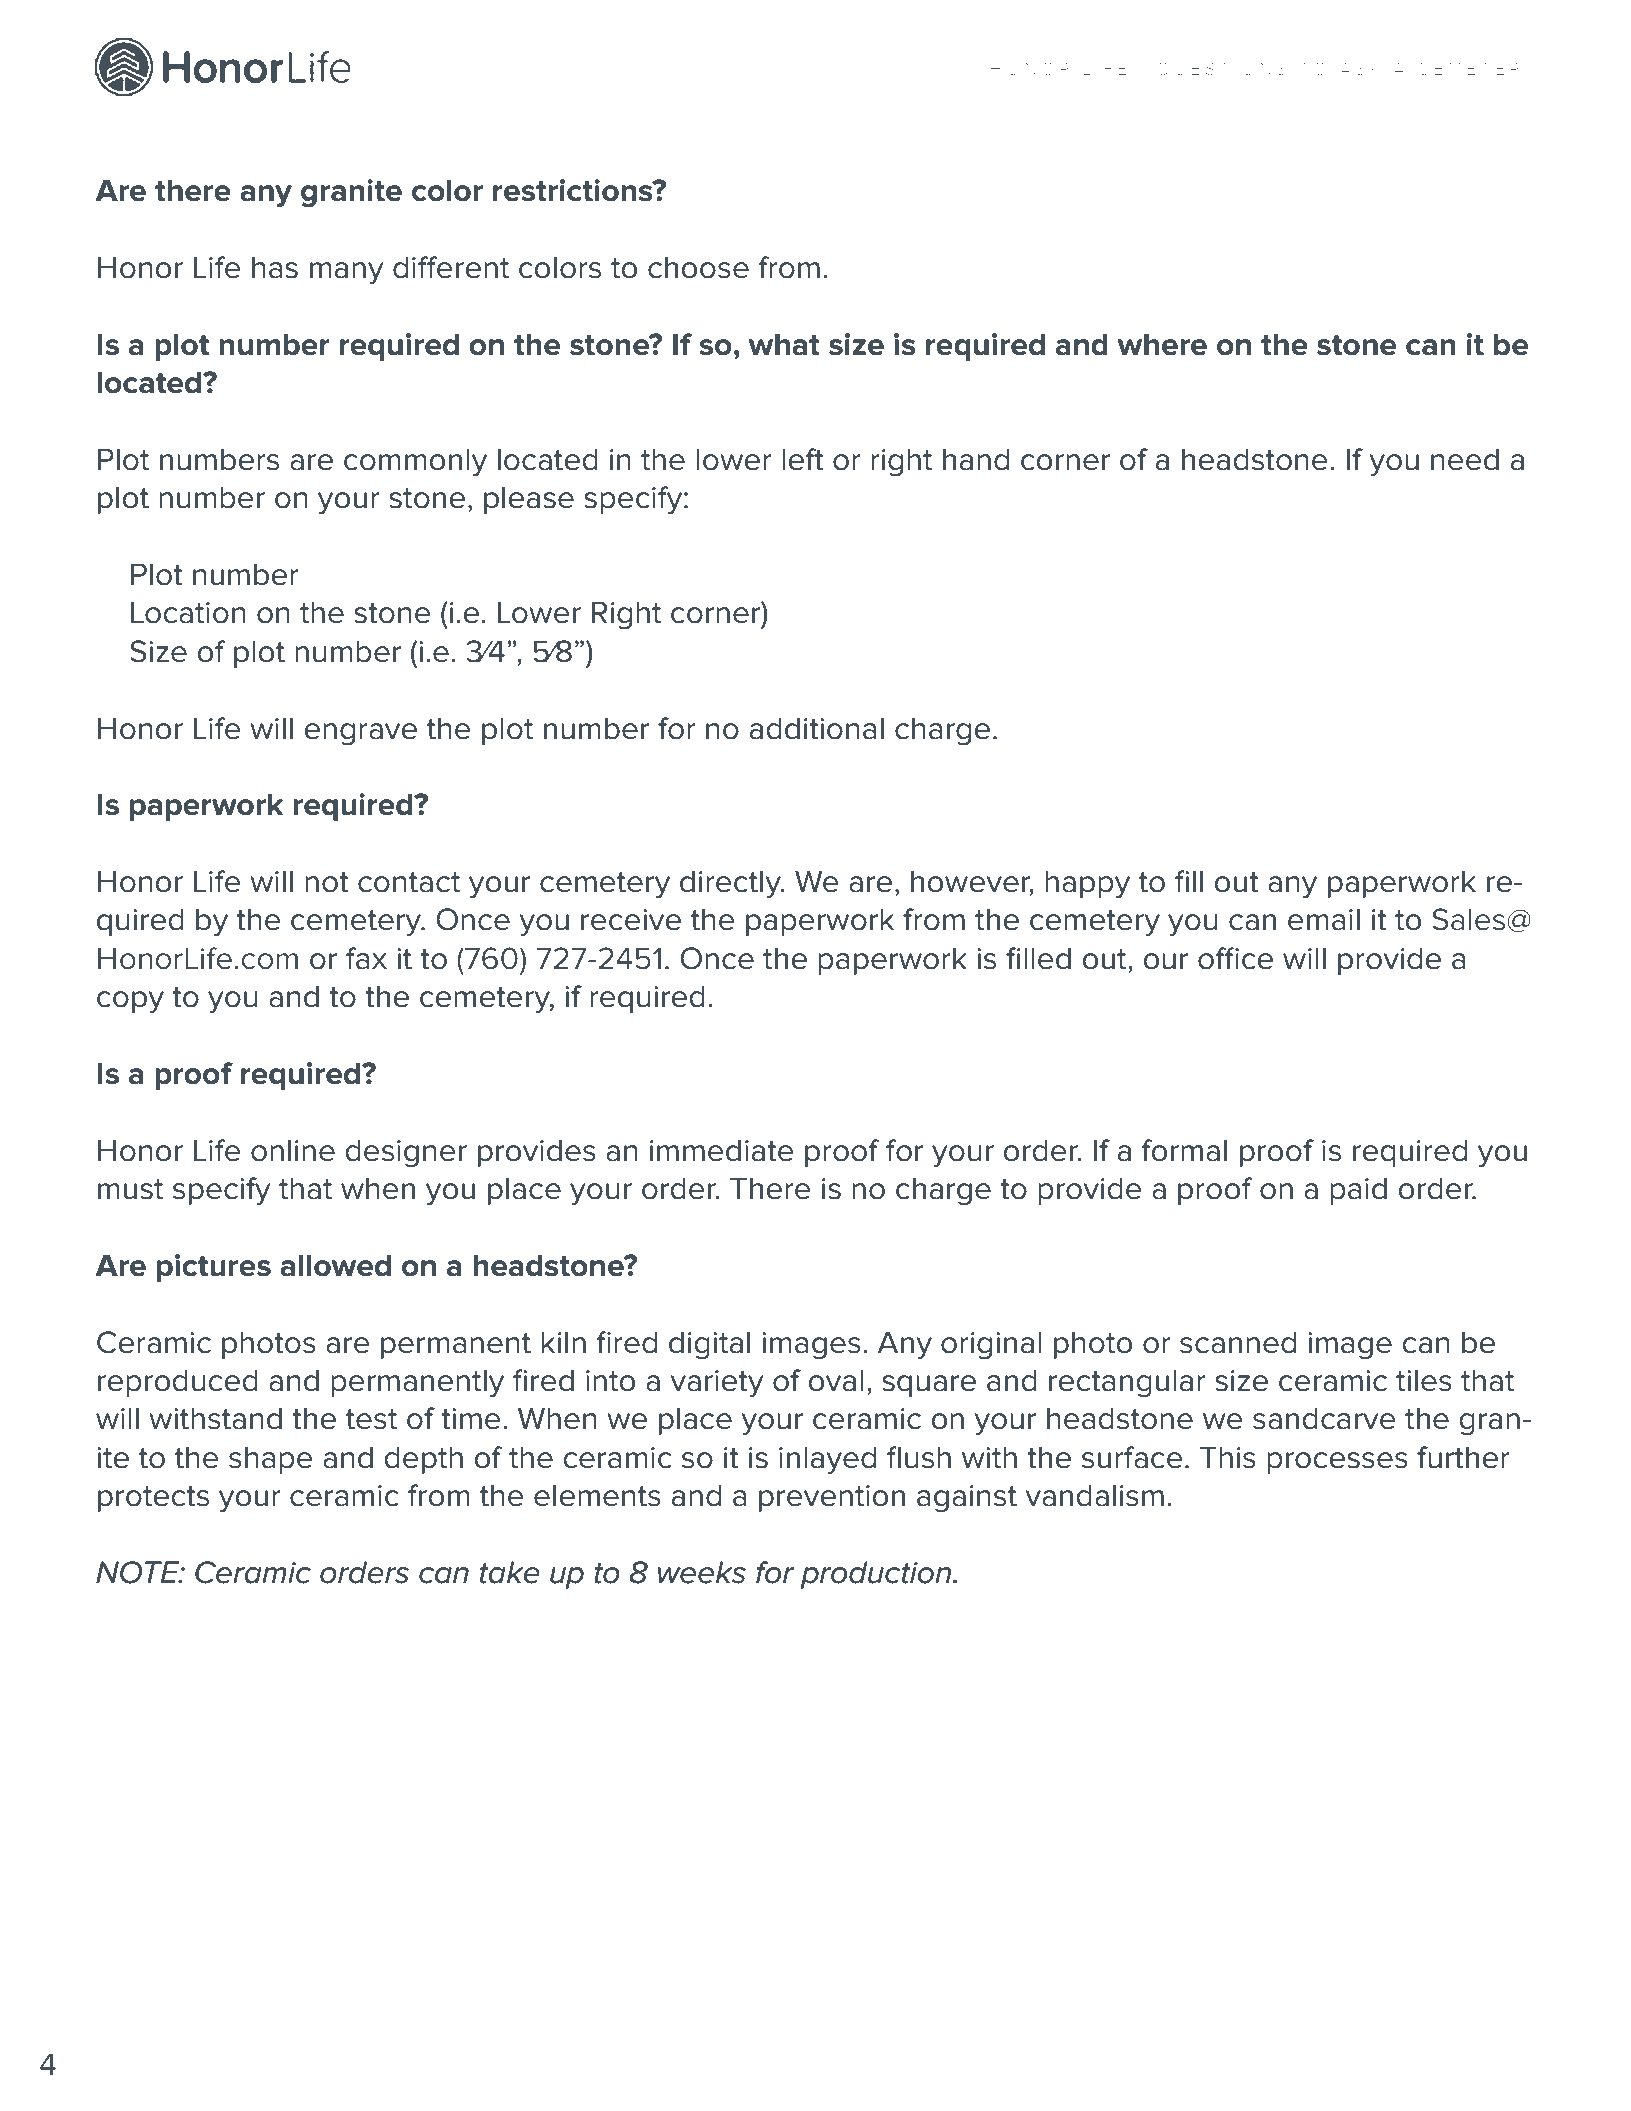  Describe the element at coordinates (698, 267) in the image. I see `choose` at that location.
